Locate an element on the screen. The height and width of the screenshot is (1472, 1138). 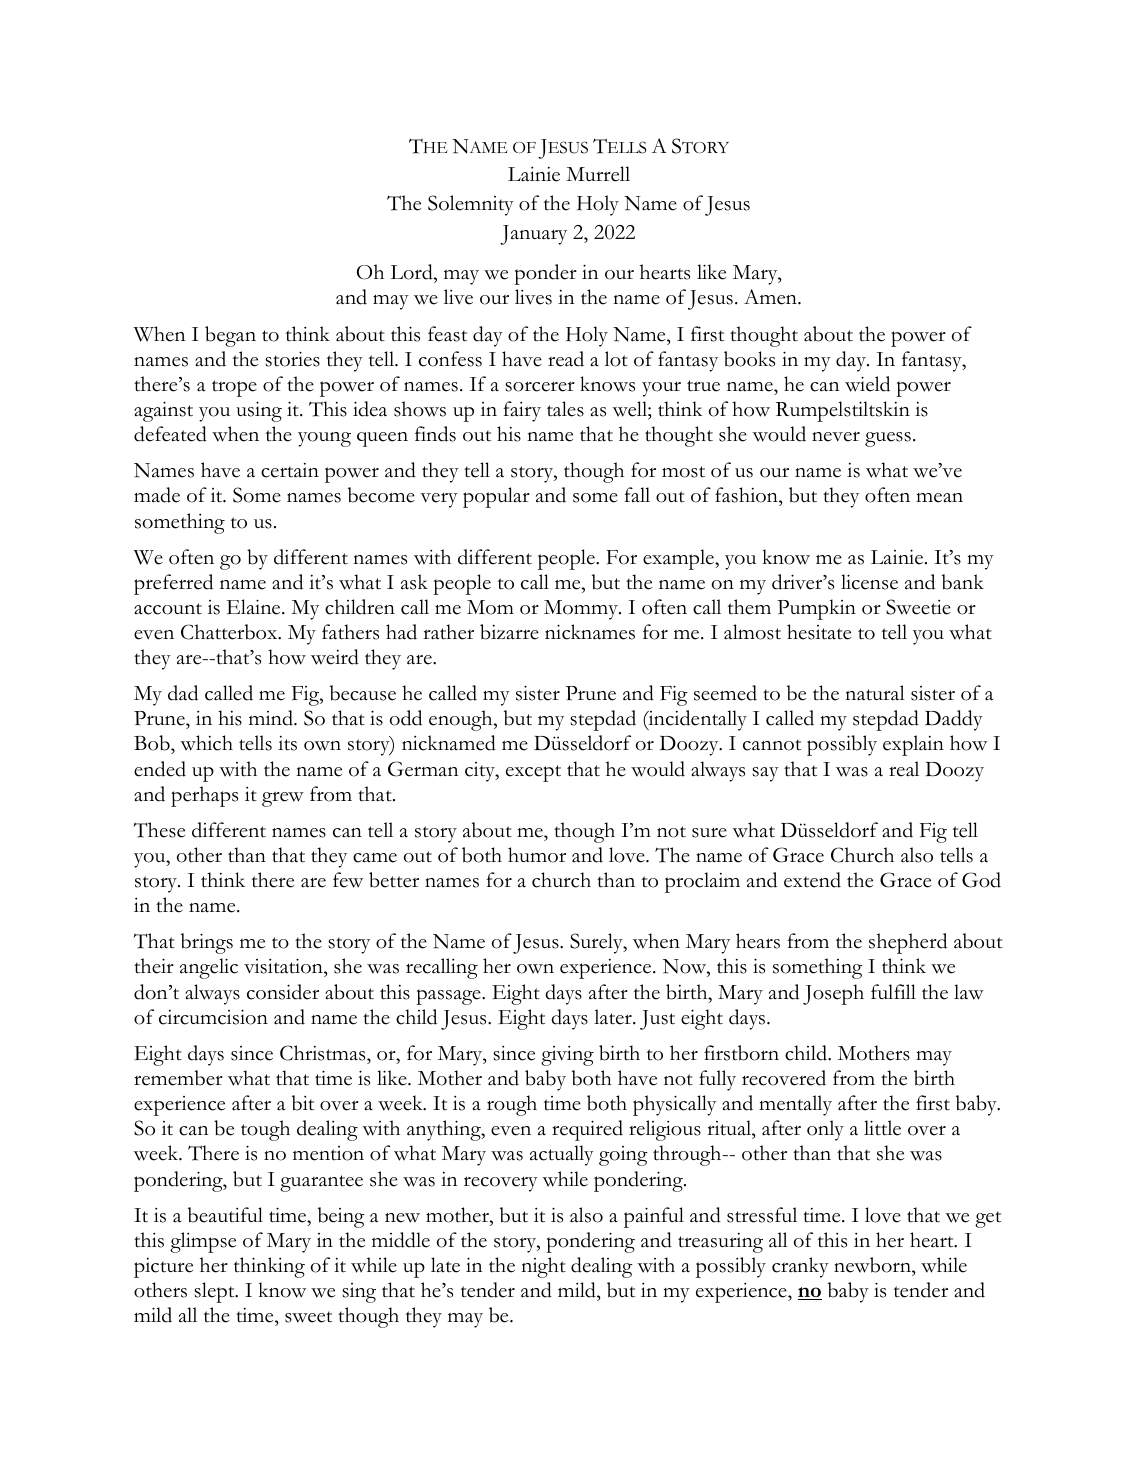
January is located at coordinates (533, 235).
